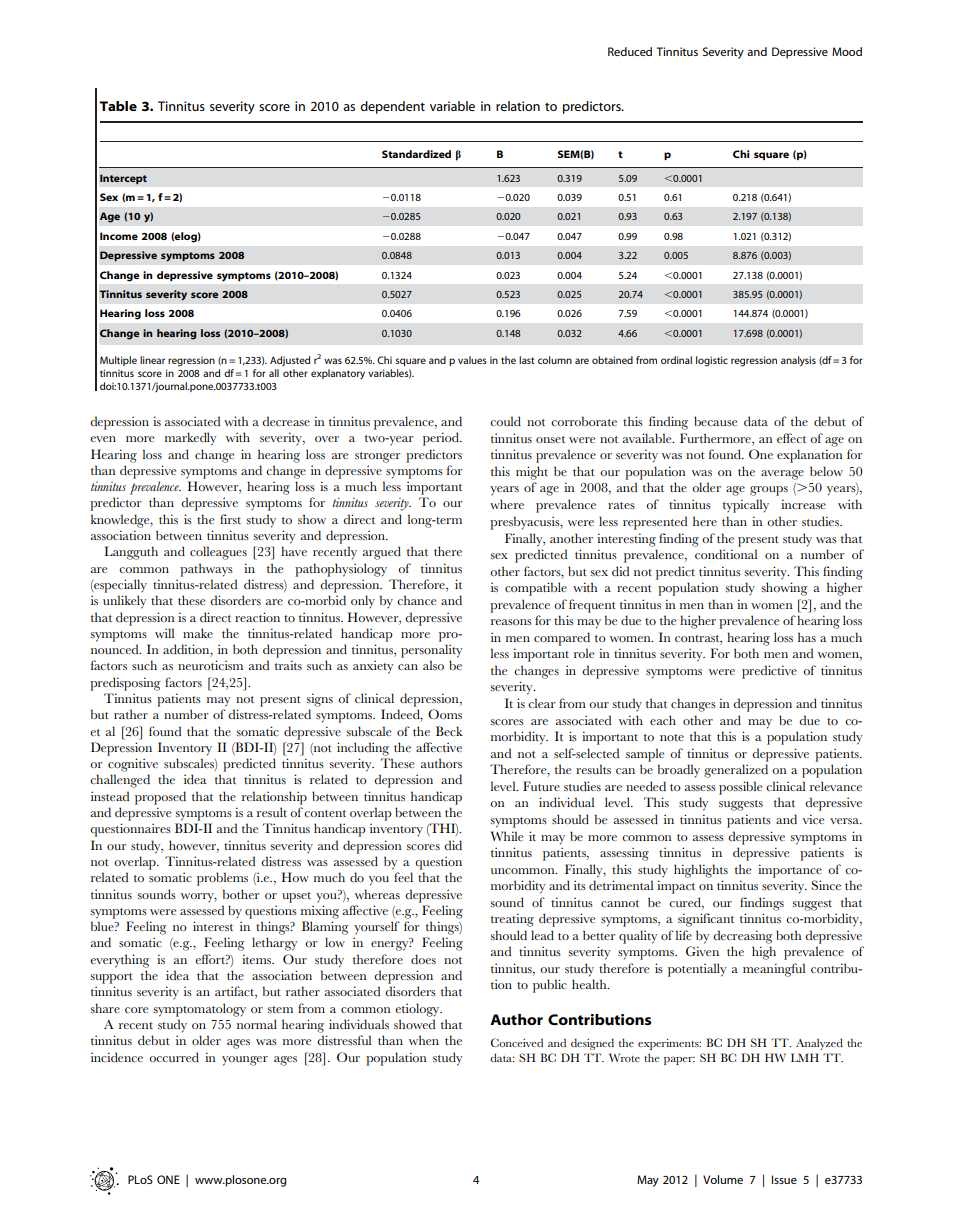 This image has width=953, height=1232. What do you see at coordinates (118, 106) in the image?
I see `Table` at bounding box center [118, 106].
